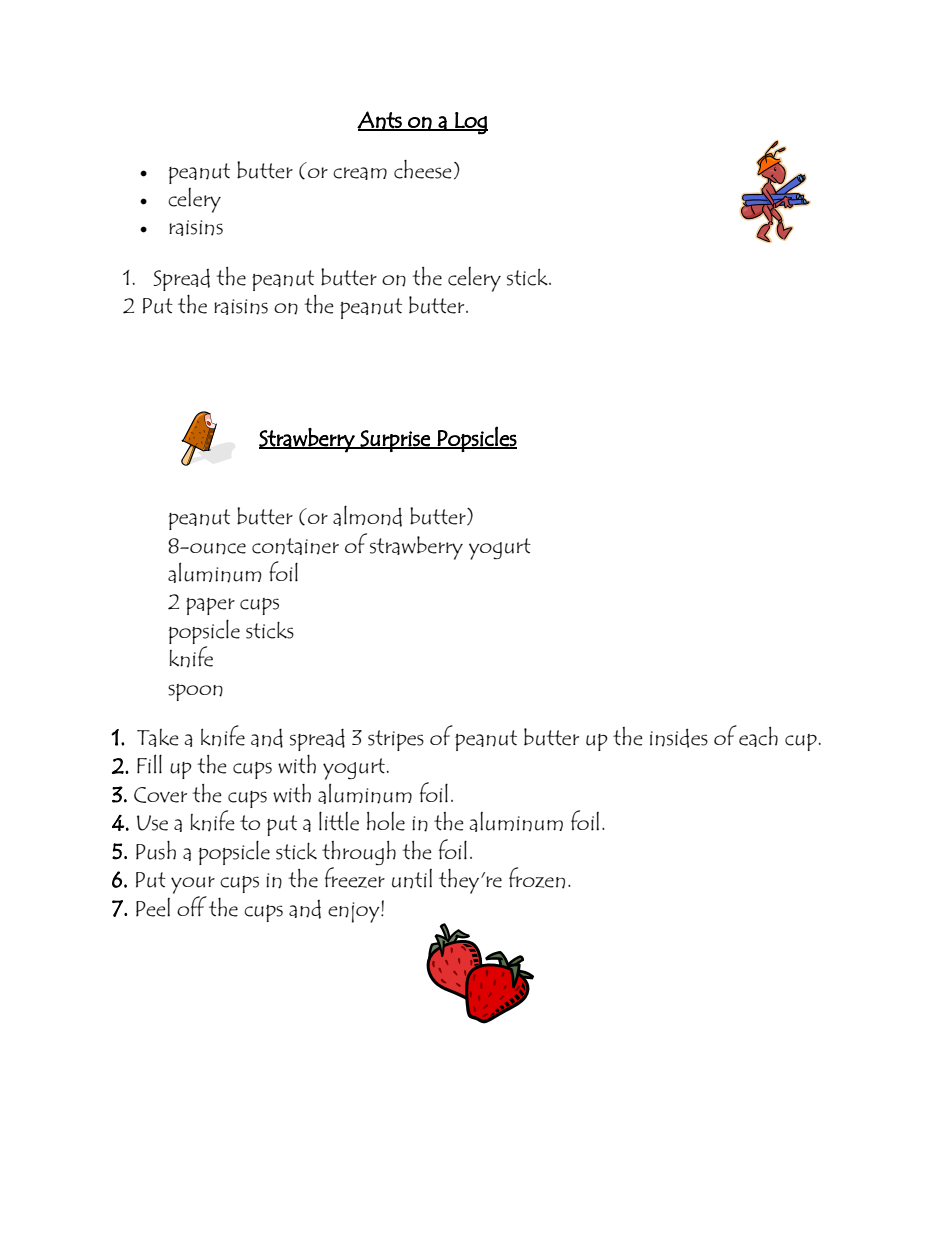 The image size is (952, 1233). What do you see at coordinates (395, 441) in the screenshot?
I see `Surprise` at bounding box center [395, 441].
